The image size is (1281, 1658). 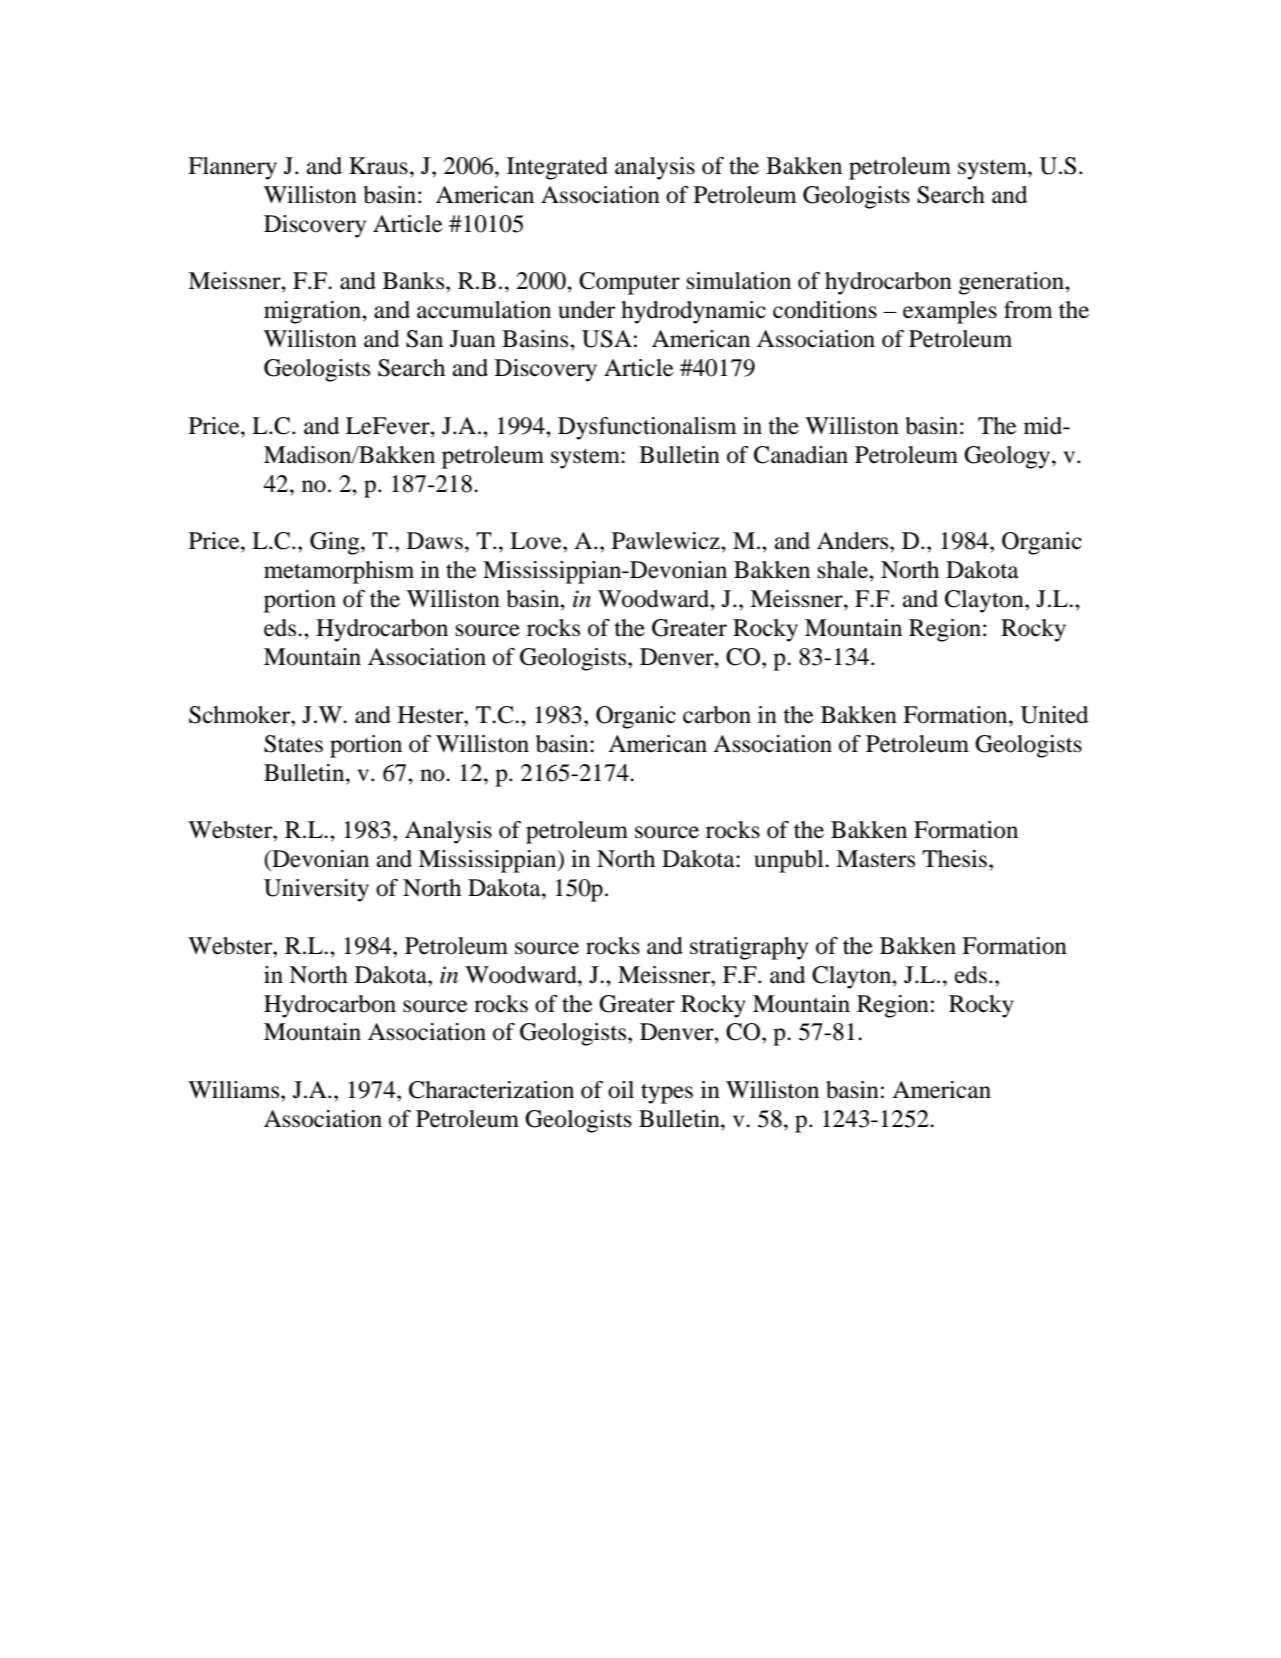 What do you see at coordinates (950, 312) in the page?
I see `examples` at bounding box center [950, 312].
